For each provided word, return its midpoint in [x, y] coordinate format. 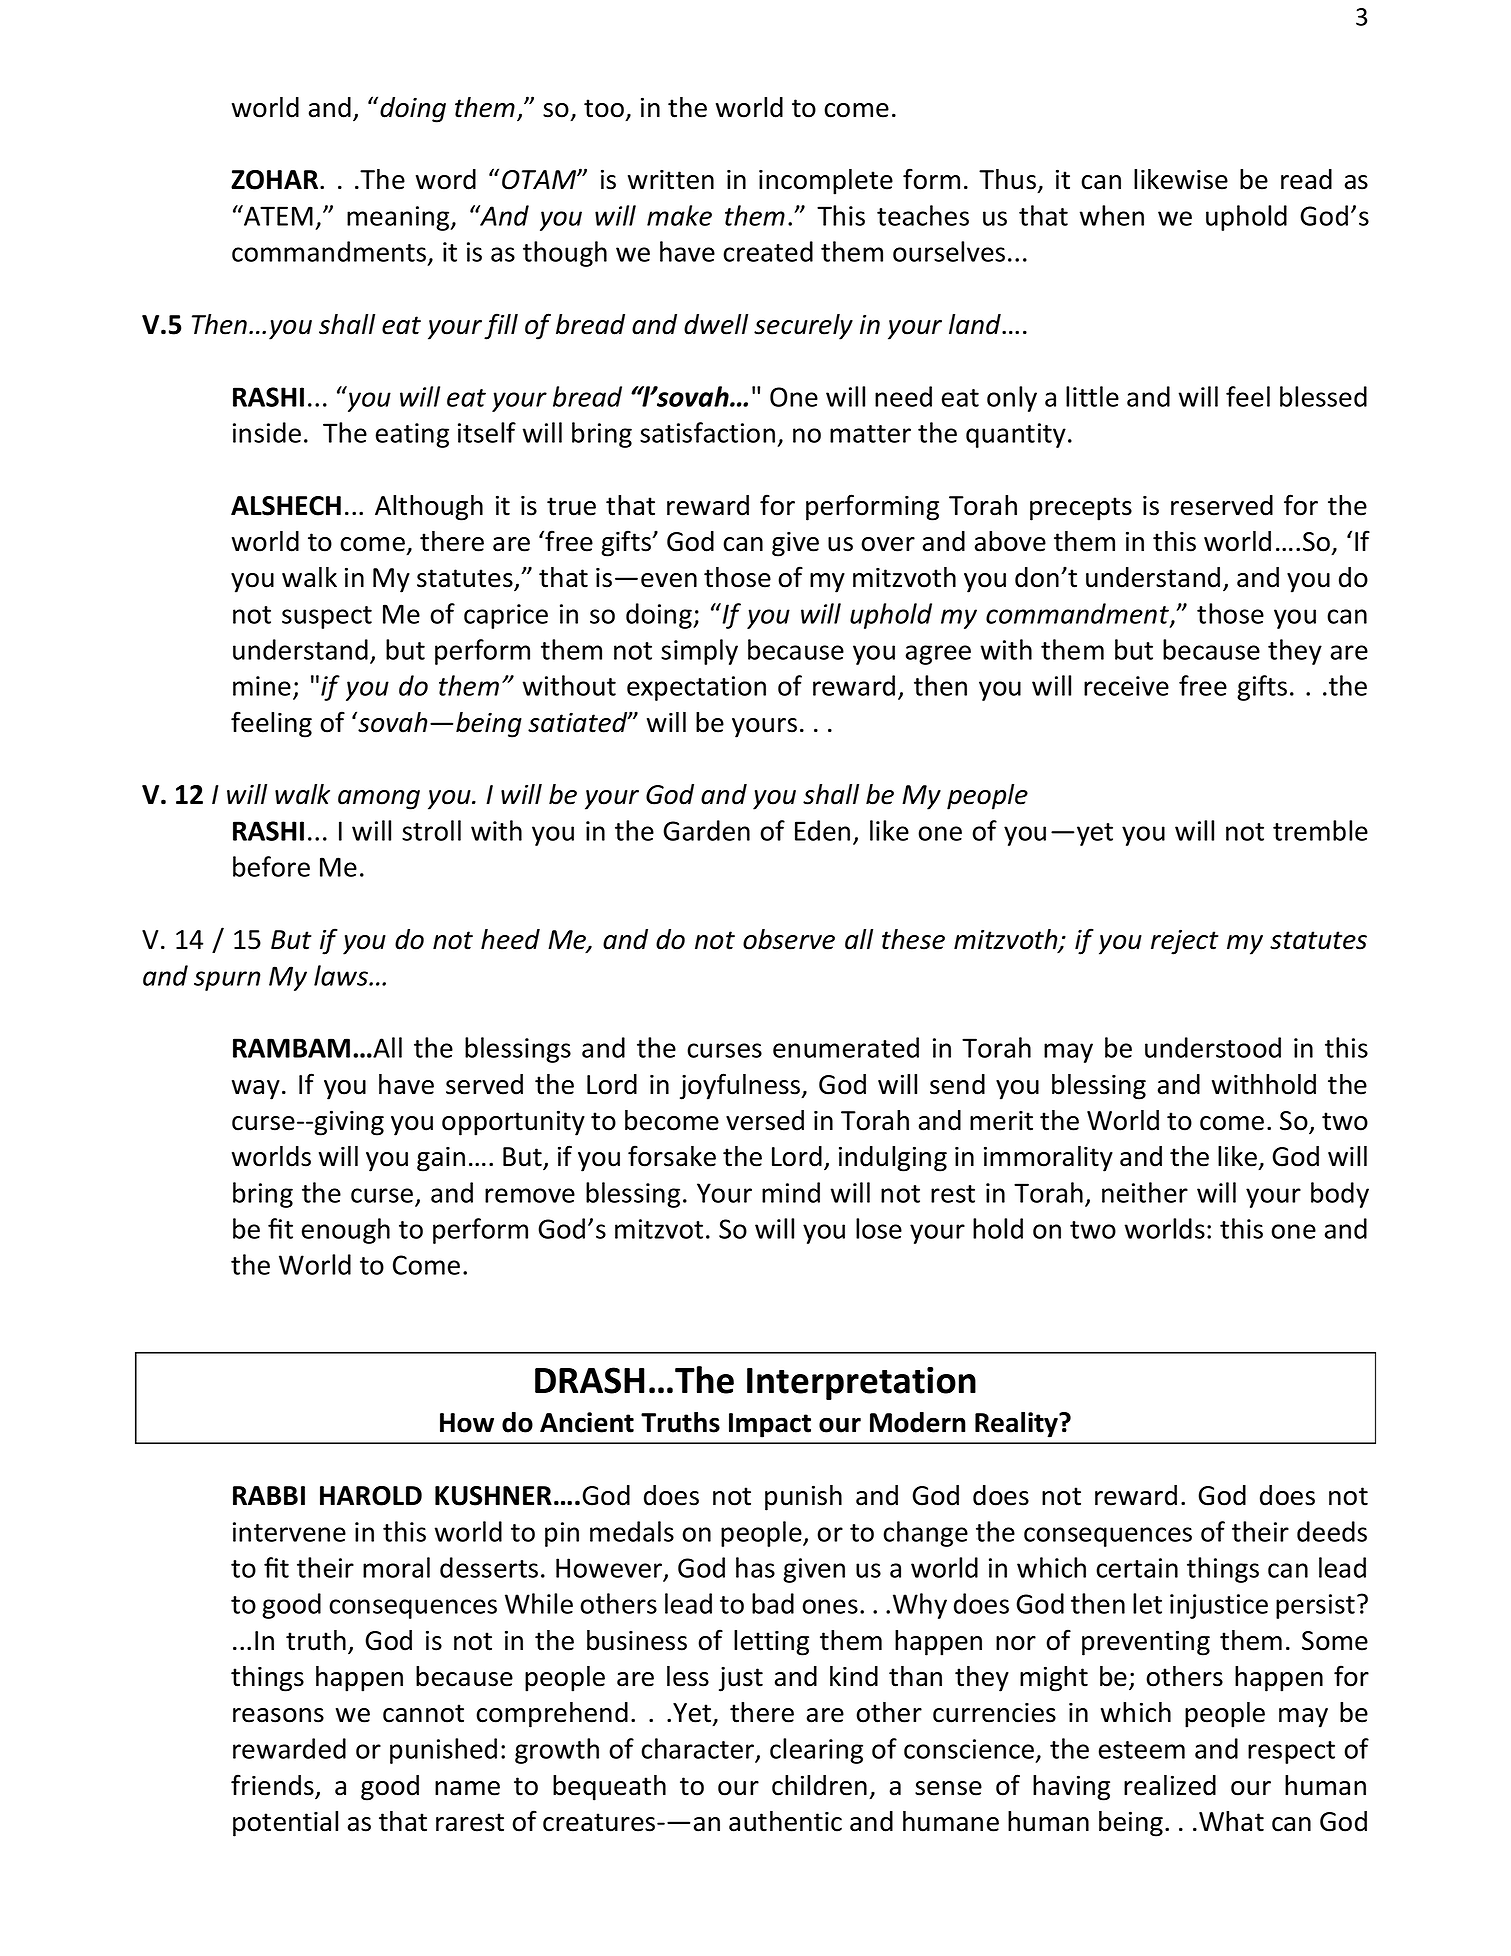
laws [342, 975]
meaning [399, 218]
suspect [327, 617]
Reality [1018, 1425]
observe [789, 939]
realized [1170, 1785]
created [768, 251]
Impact [770, 1425]
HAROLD [371, 1496]
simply [699, 652]
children [819, 1785]
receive [1126, 686]
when [1112, 215]
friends [273, 1786]
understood [1213, 1047]
